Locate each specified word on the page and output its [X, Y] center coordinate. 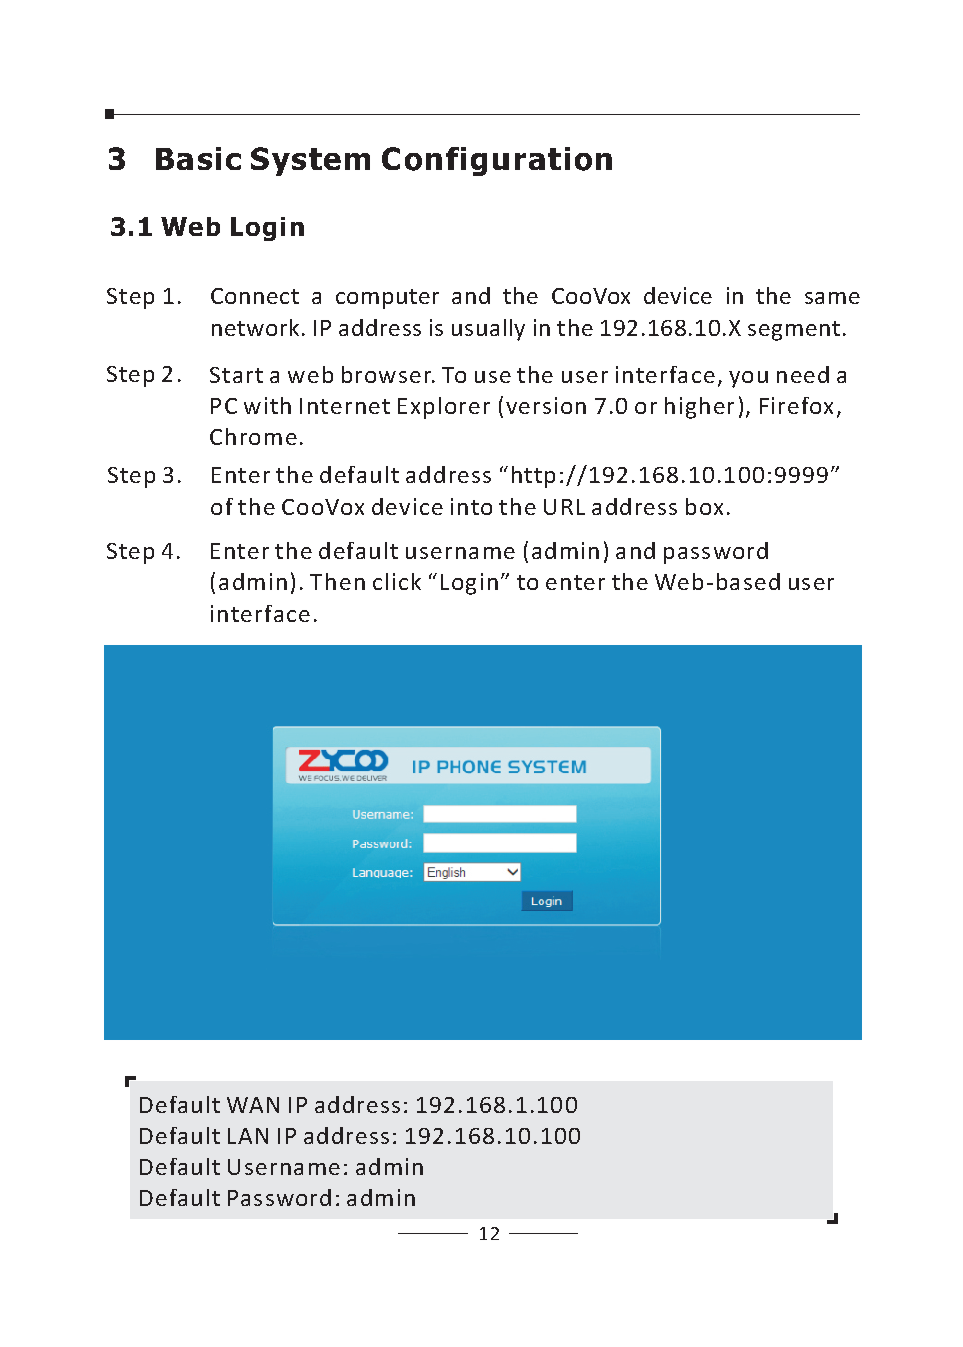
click [397, 581]
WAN [253, 1105]
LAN [248, 1136]
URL [564, 507]
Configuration [497, 161]
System [310, 161]
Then [337, 581]
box [704, 506]
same [832, 298]
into [471, 506]
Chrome [253, 436]
